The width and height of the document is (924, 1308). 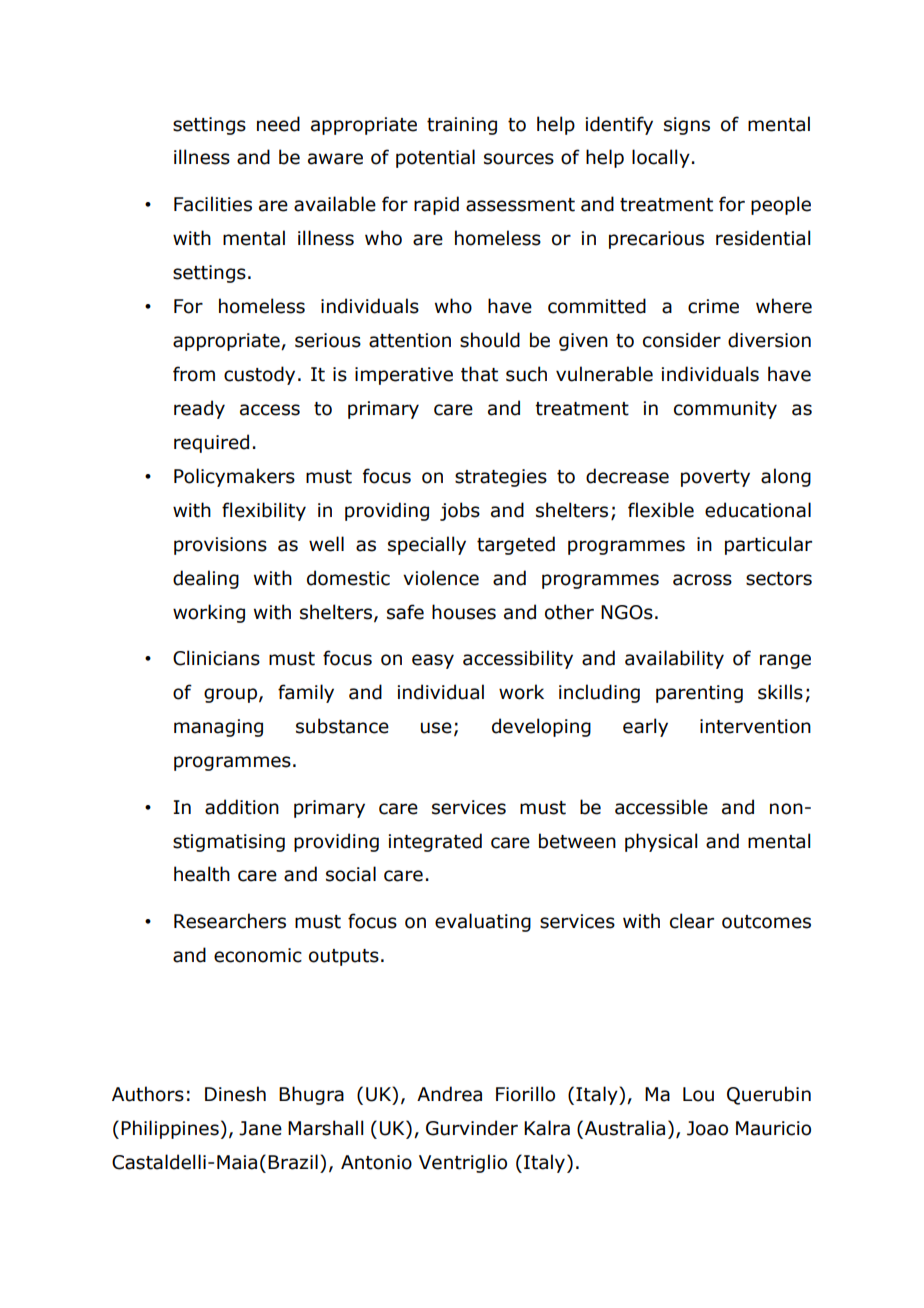 What do you see at coordinates (449, 1094) in the document?
I see `Andrea` at bounding box center [449, 1094].
